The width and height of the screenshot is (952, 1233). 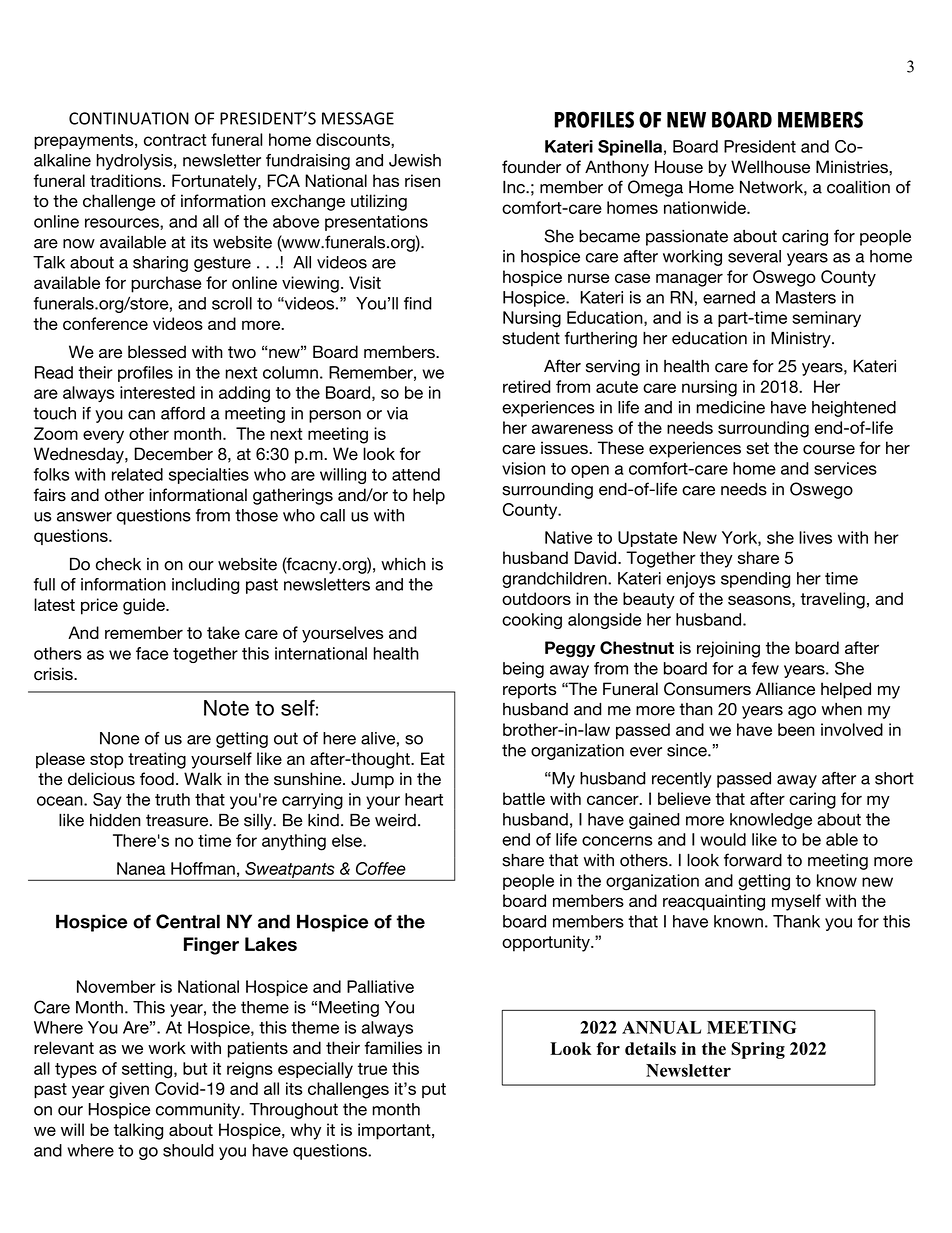 What do you see at coordinates (129, 1090) in the screenshot?
I see `given` at bounding box center [129, 1090].
